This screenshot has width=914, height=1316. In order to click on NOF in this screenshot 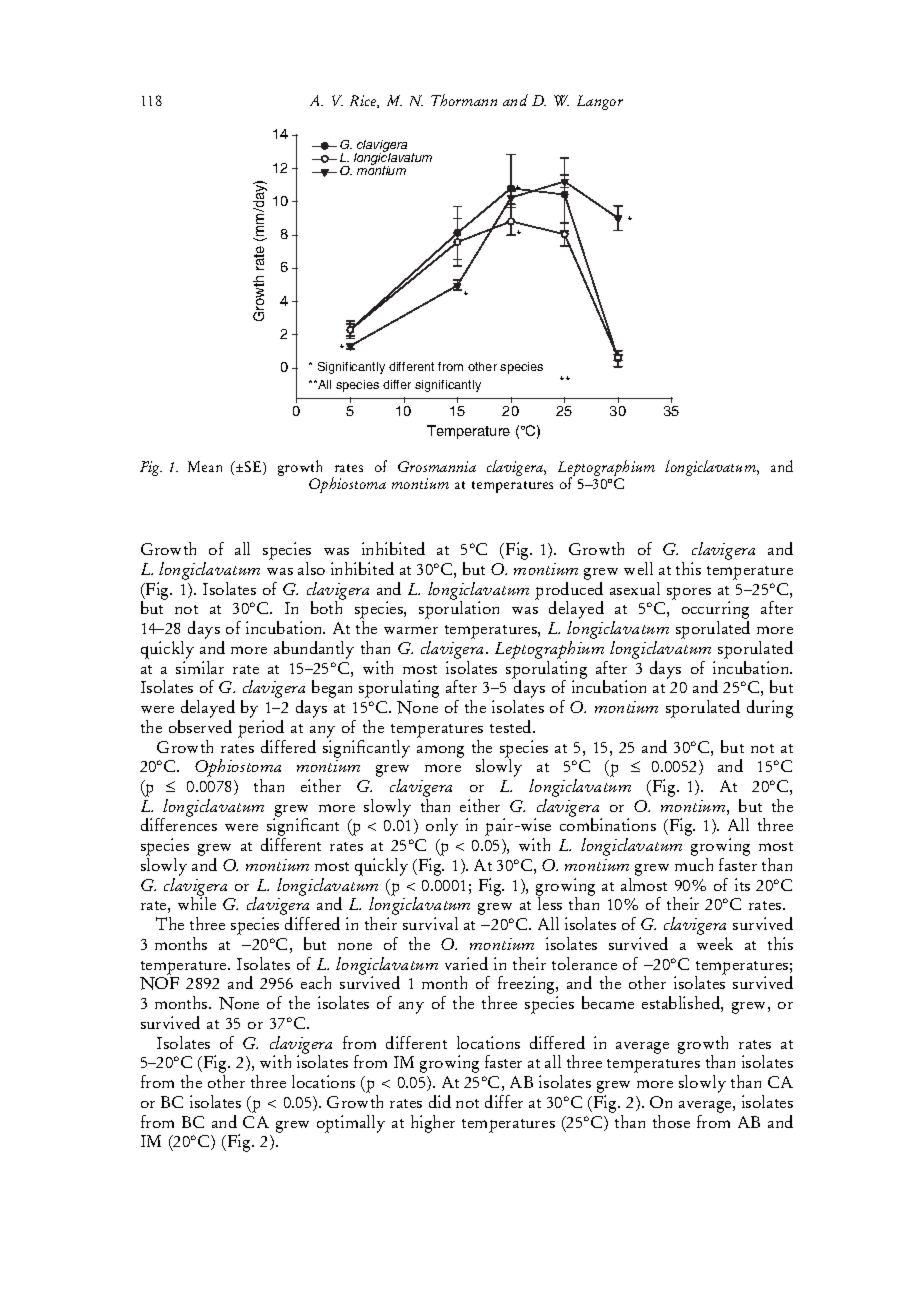, I will do `click(159, 983)`.
